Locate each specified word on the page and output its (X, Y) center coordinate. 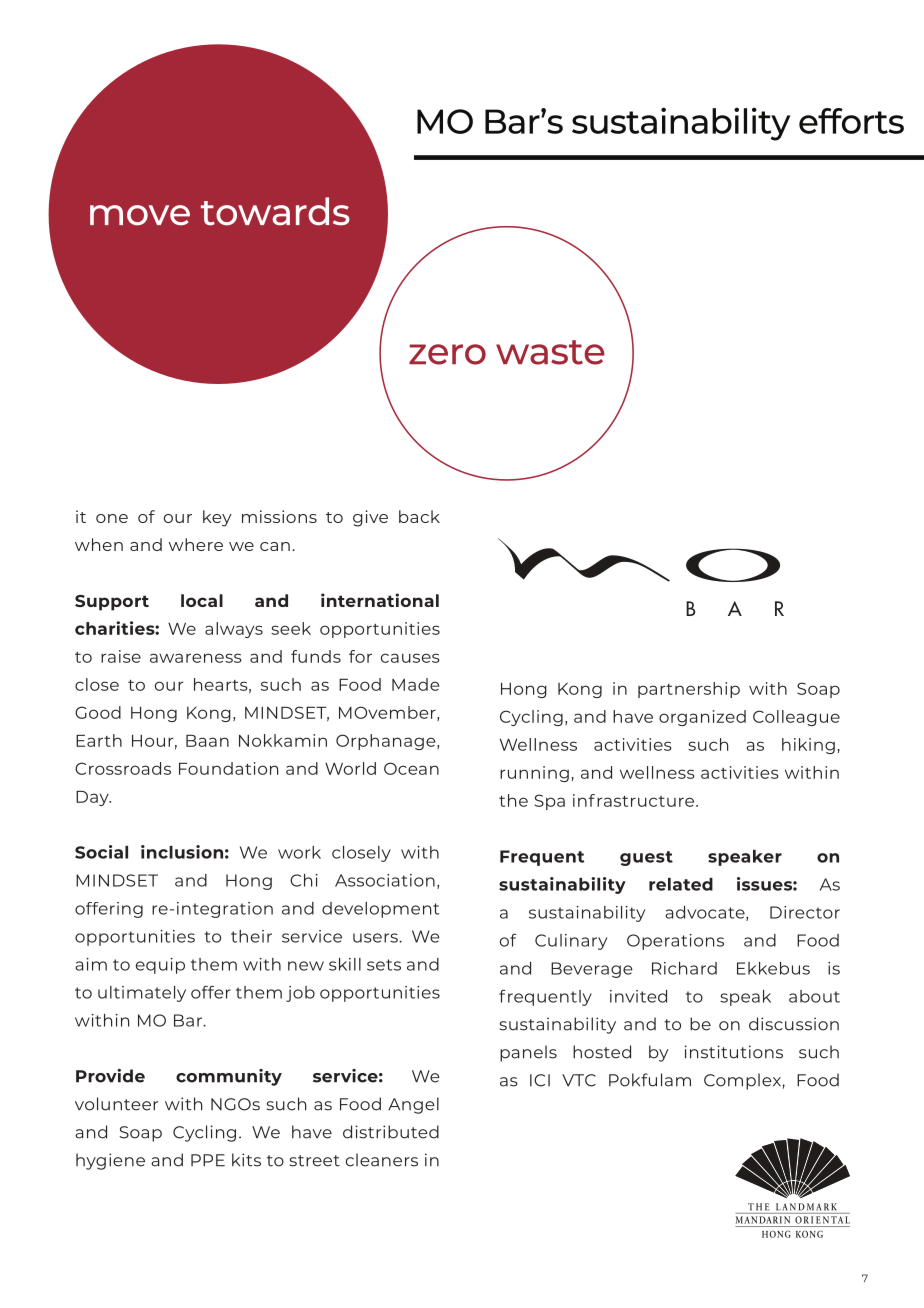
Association (385, 880)
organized (702, 718)
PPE (208, 1160)
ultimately (142, 994)
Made (415, 684)
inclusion (182, 852)
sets (384, 965)
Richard (684, 968)
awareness (196, 658)
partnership (689, 690)
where (196, 544)
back (419, 516)
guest (646, 858)
